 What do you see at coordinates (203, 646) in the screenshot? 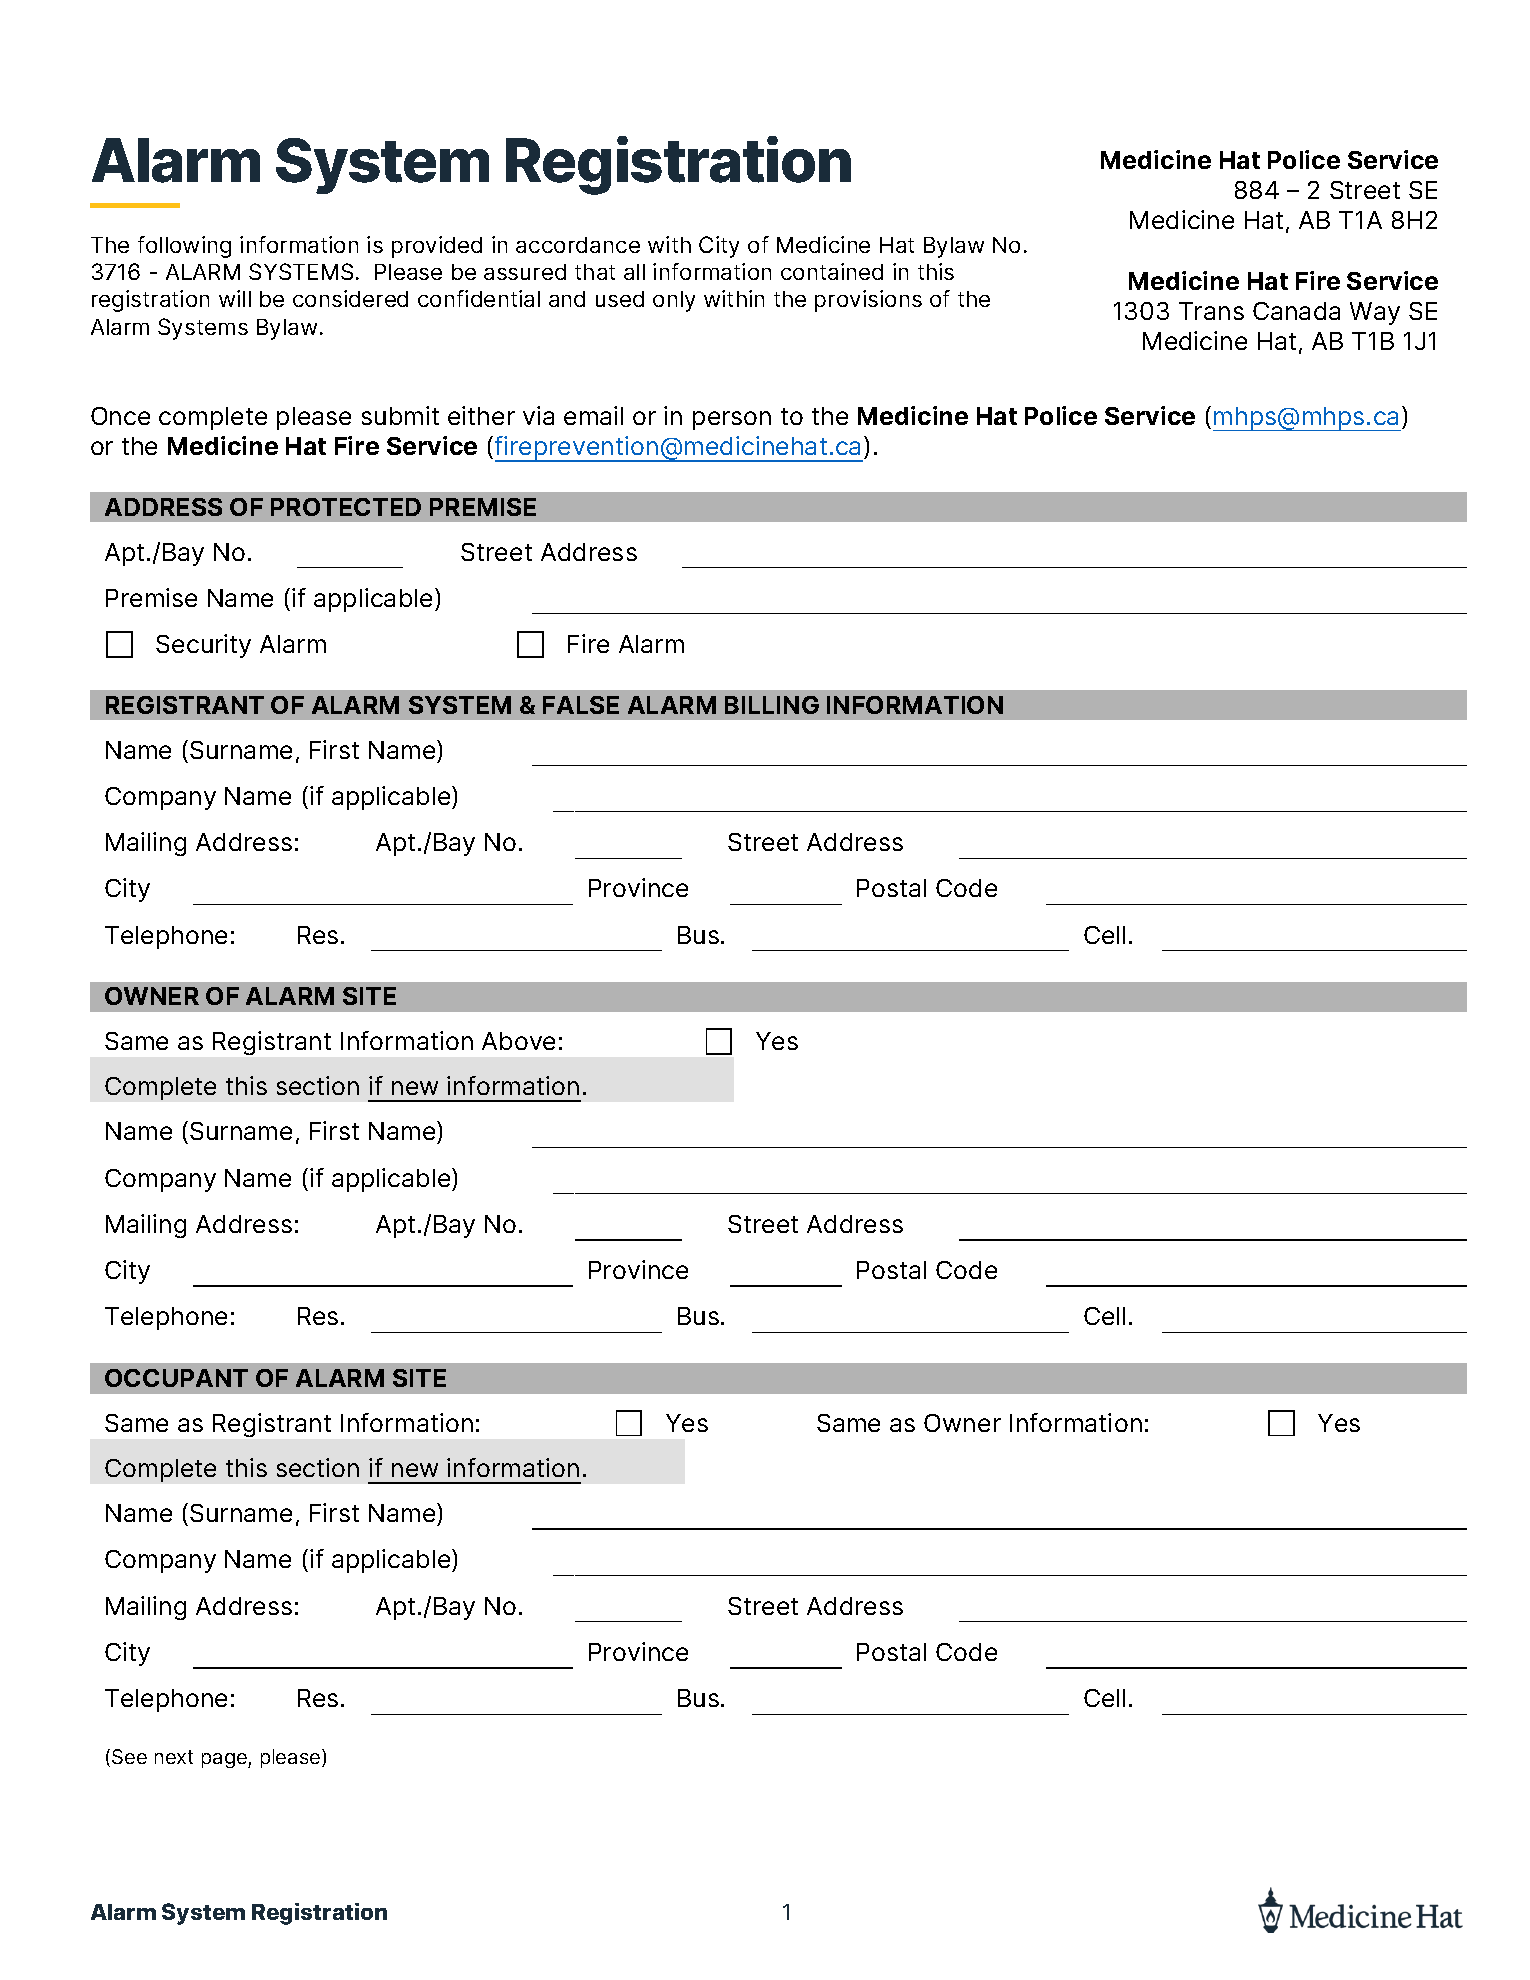
I see `Security` at bounding box center [203, 646].
